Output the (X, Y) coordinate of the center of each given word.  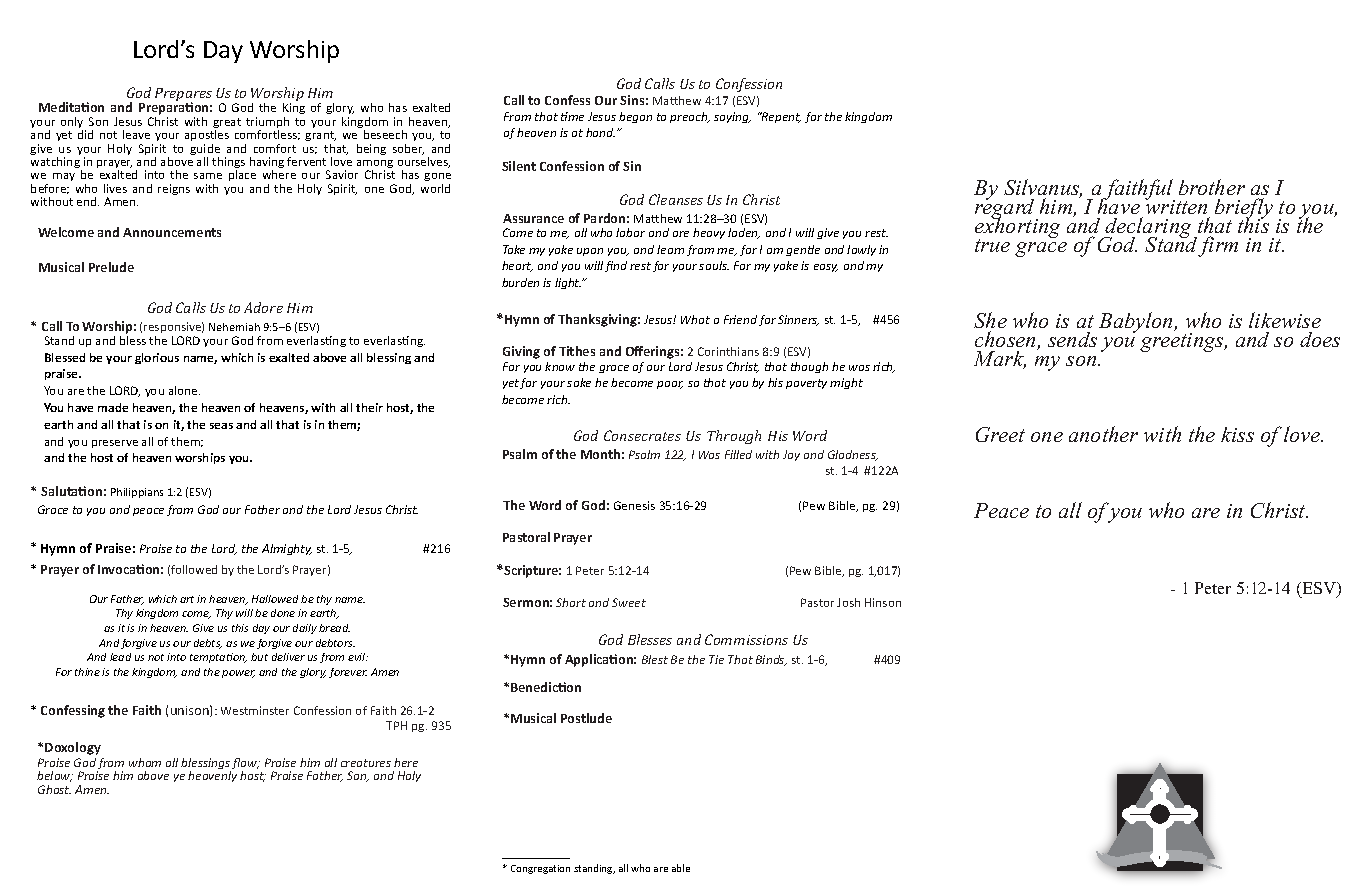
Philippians (137, 493)
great (227, 124)
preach (690, 117)
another (1103, 434)
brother (1212, 187)
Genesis (634, 505)
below (55, 776)
